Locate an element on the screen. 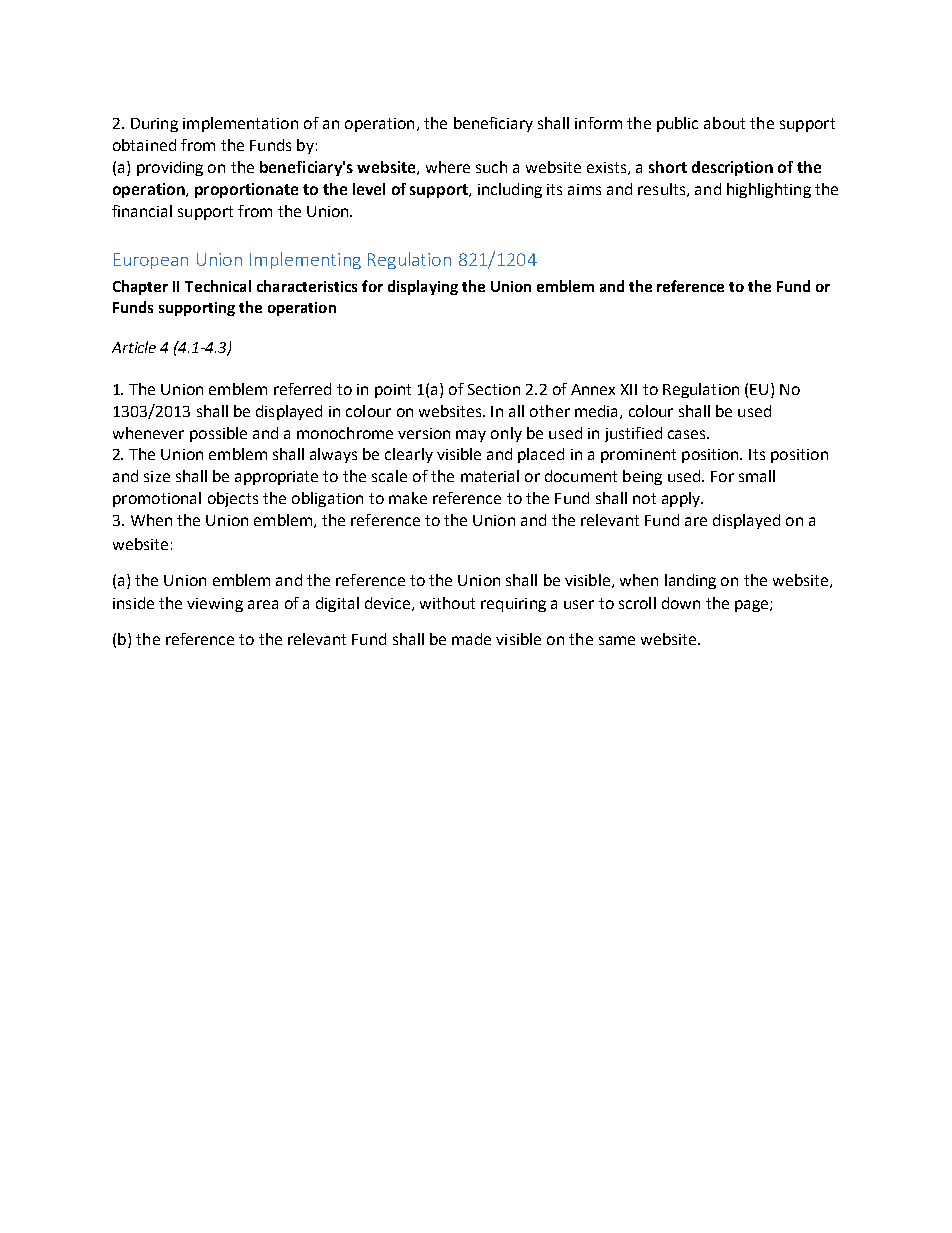 The width and height of the screenshot is (952, 1233). displaying is located at coordinates (423, 287).
